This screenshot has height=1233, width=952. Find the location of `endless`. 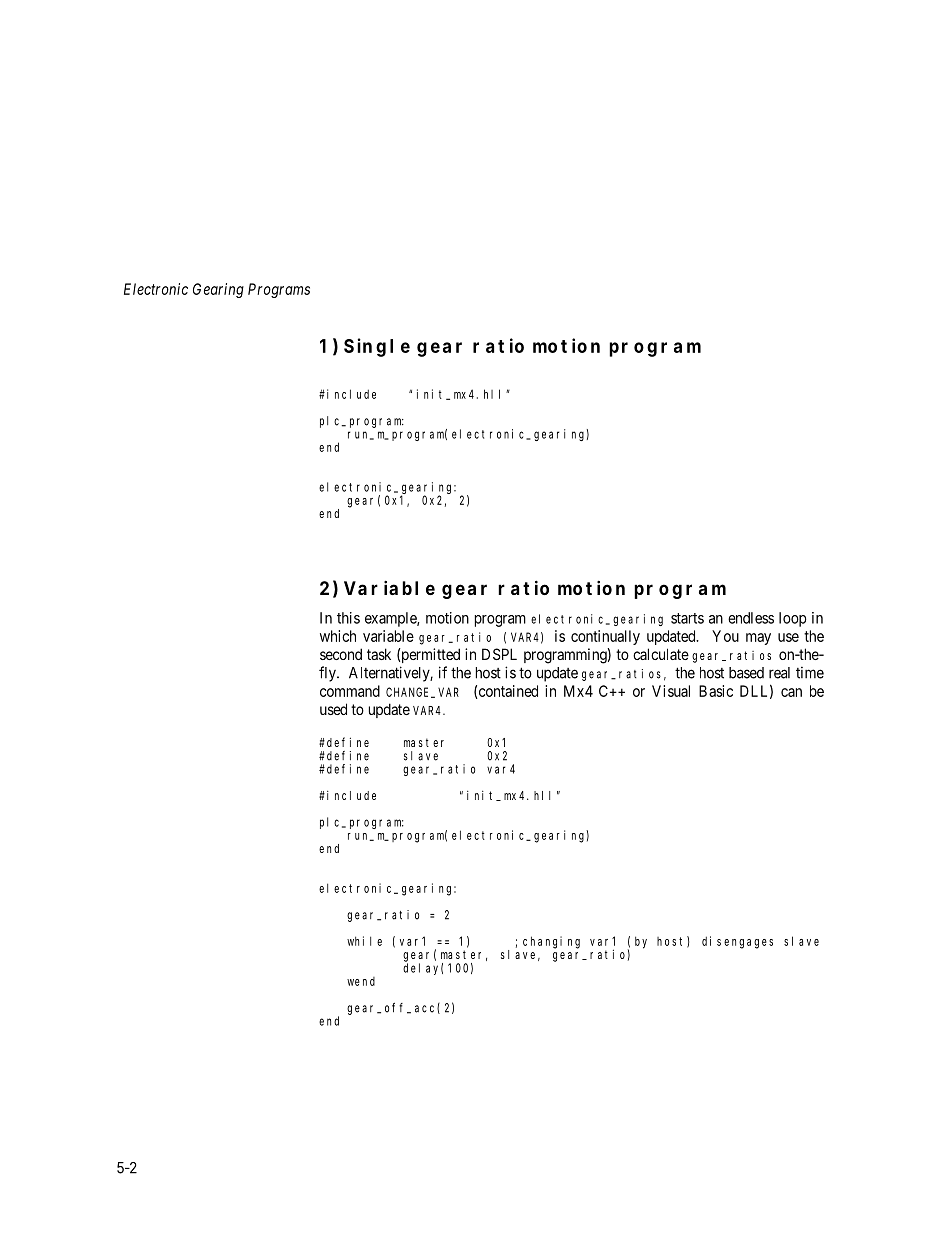

endless is located at coordinates (751, 618).
